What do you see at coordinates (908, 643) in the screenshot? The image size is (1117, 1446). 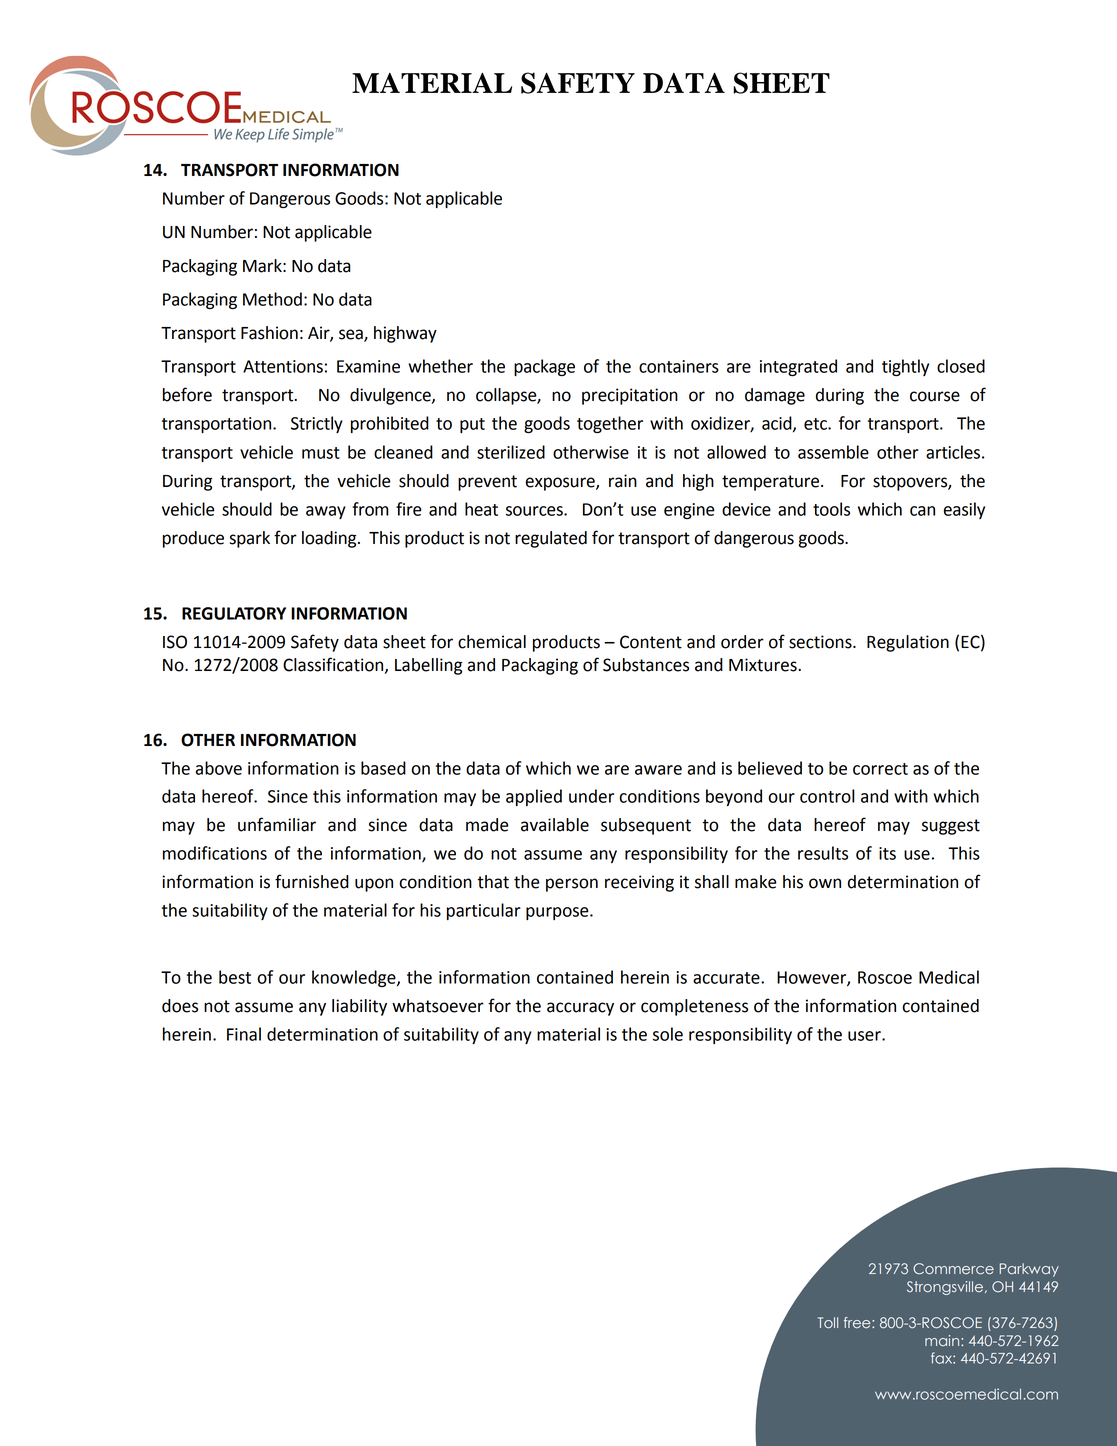 I see `Regulation` at bounding box center [908, 643].
